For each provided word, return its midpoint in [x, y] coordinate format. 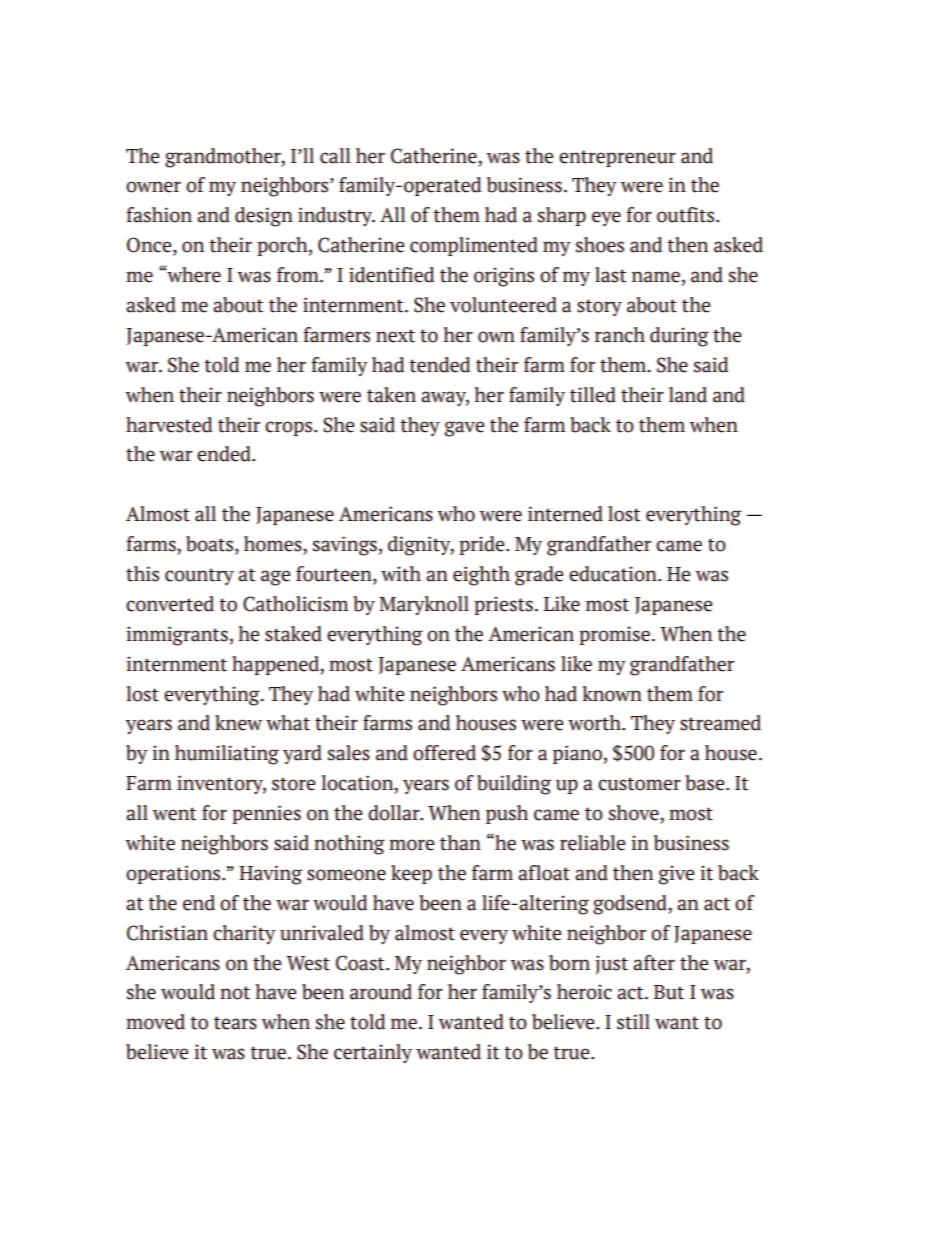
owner [153, 187]
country [199, 576]
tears [235, 1023]
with [401, 574]
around [381, 992]
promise [614, 635]
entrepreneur [617, 158]
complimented [474, 246]
